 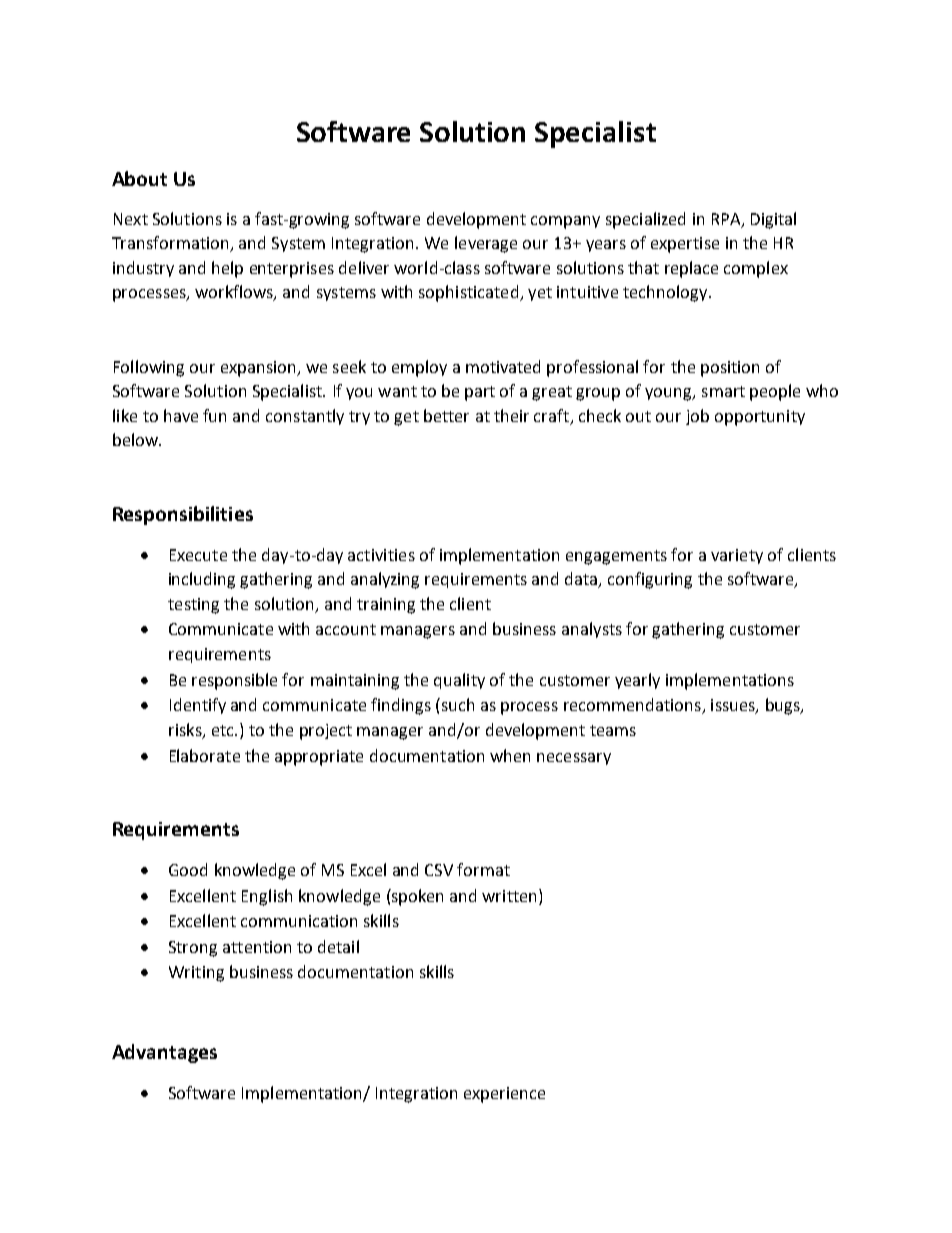 What do you see at coordinates (131, 219) in the page?
I see `Next` at bounding box center [131, 219].
